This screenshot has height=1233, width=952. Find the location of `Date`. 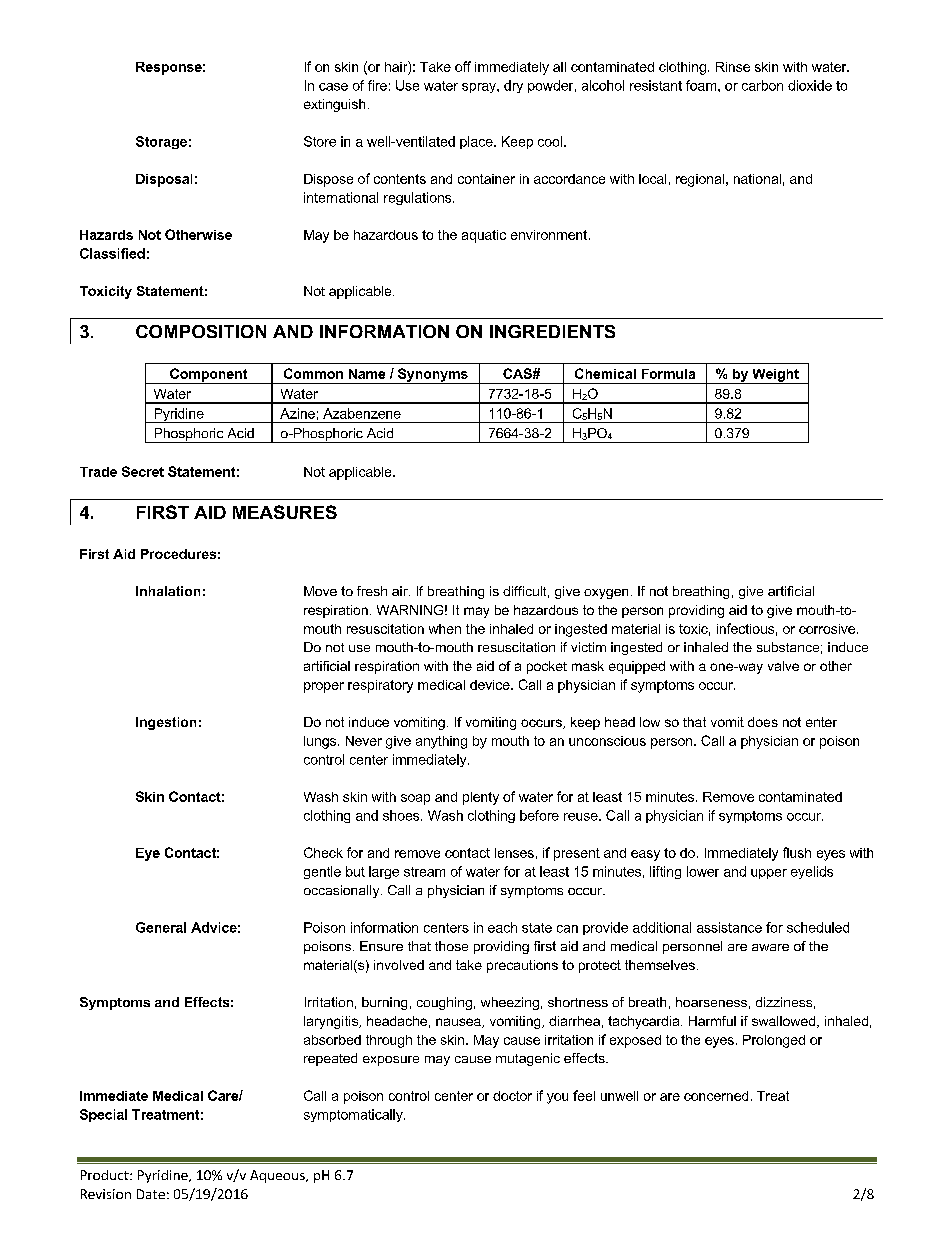

Date is located at coordinates (151, 1194).
